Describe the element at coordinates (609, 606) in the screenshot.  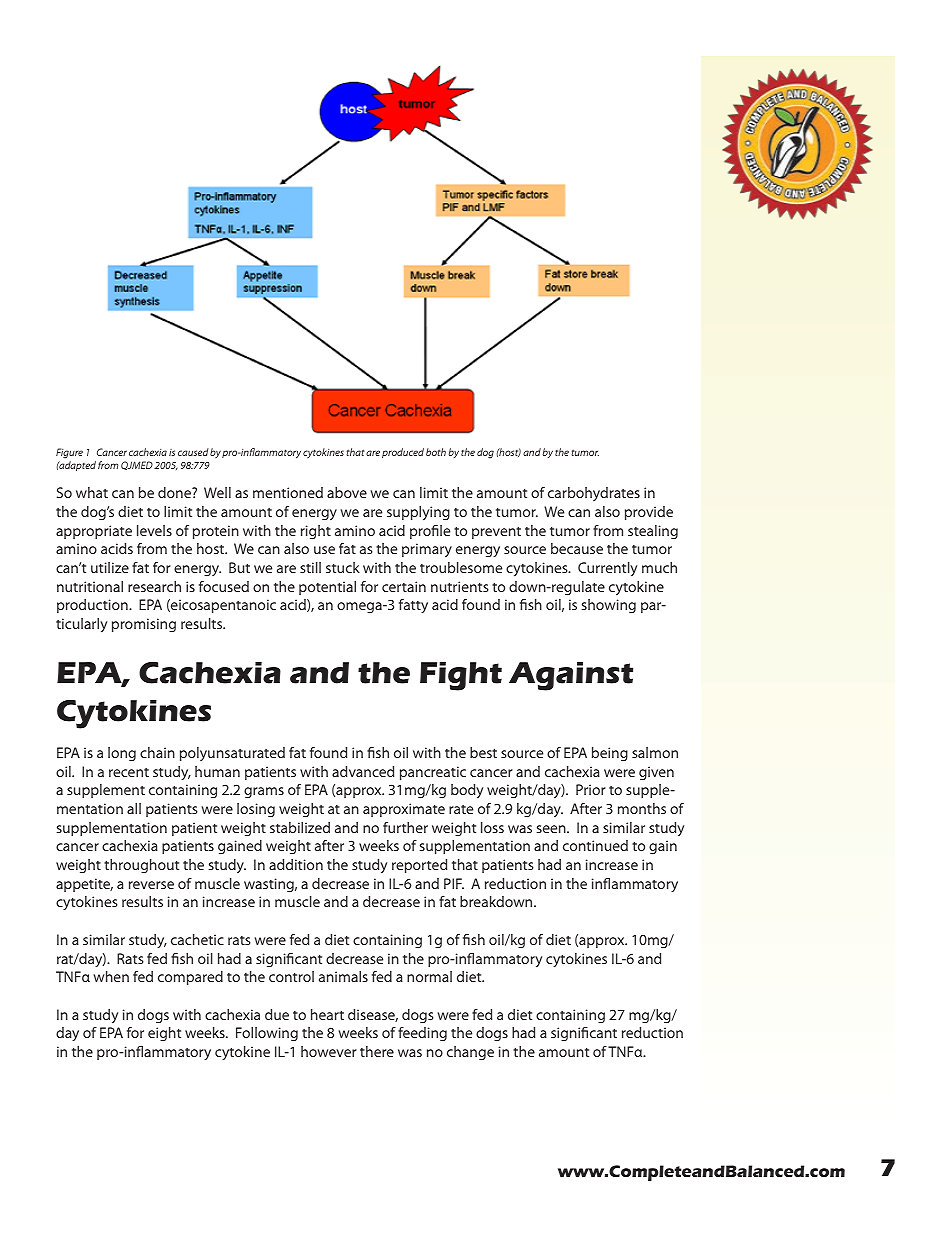
I see `showing` at that location.
